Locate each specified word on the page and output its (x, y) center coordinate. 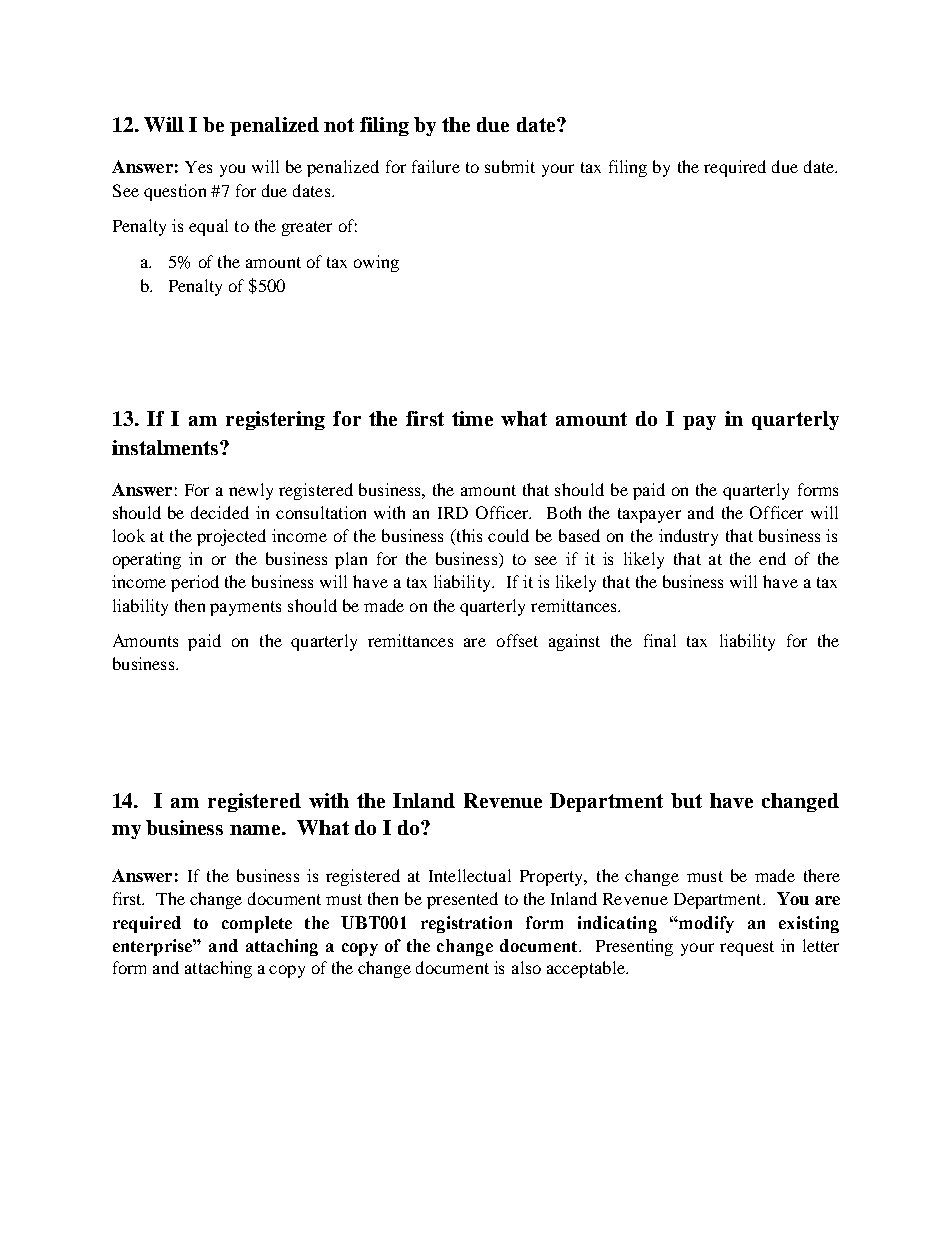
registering (275, 420)
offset (517, 640)
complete (257, 924)
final (660, 640)
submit (510, 166)
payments (245, 608)
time (472, 418)
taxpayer (649, 515)
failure (436, 166)
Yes (198, 167)
